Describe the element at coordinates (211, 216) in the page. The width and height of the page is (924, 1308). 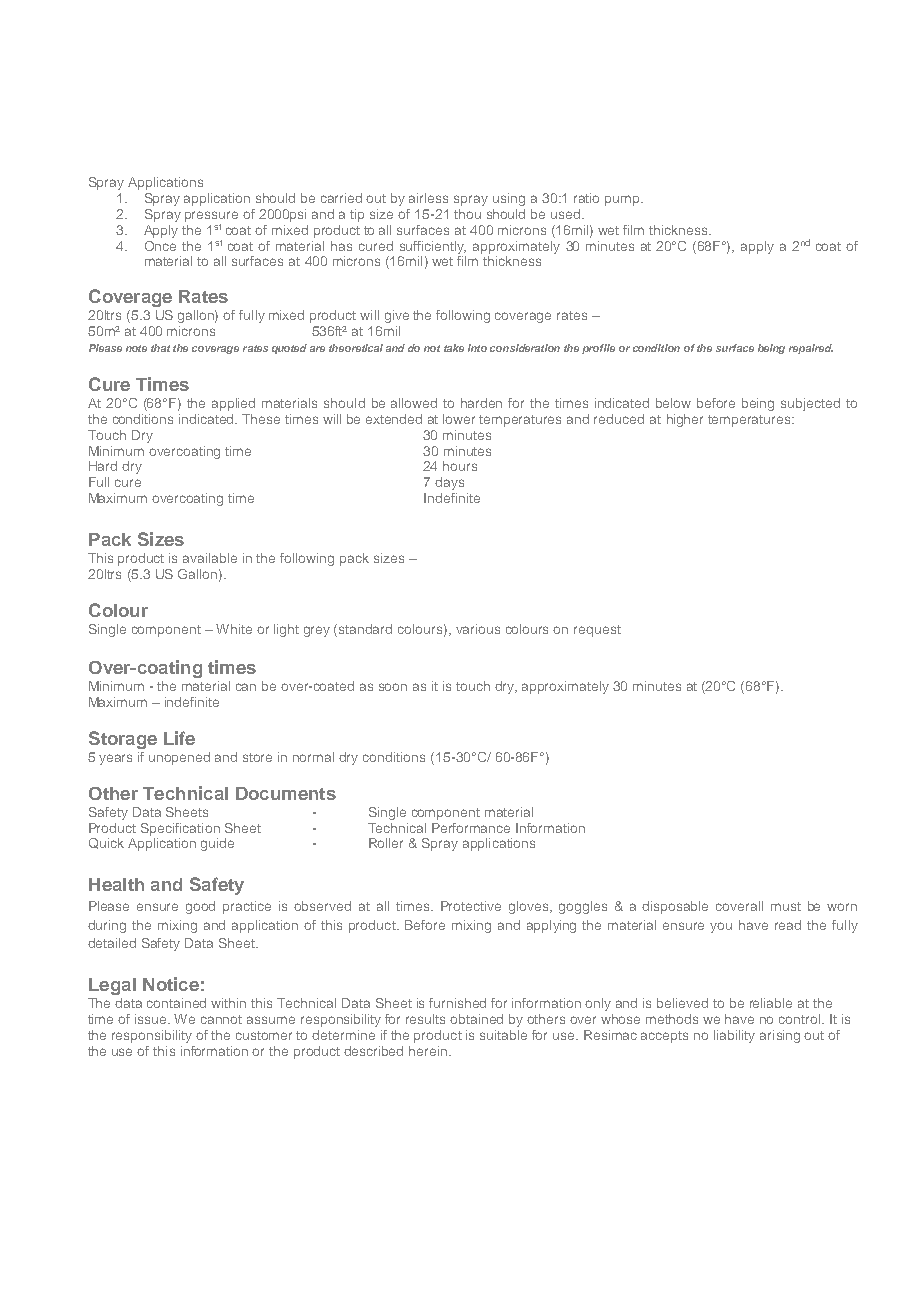
I see `pressure` at that location.
